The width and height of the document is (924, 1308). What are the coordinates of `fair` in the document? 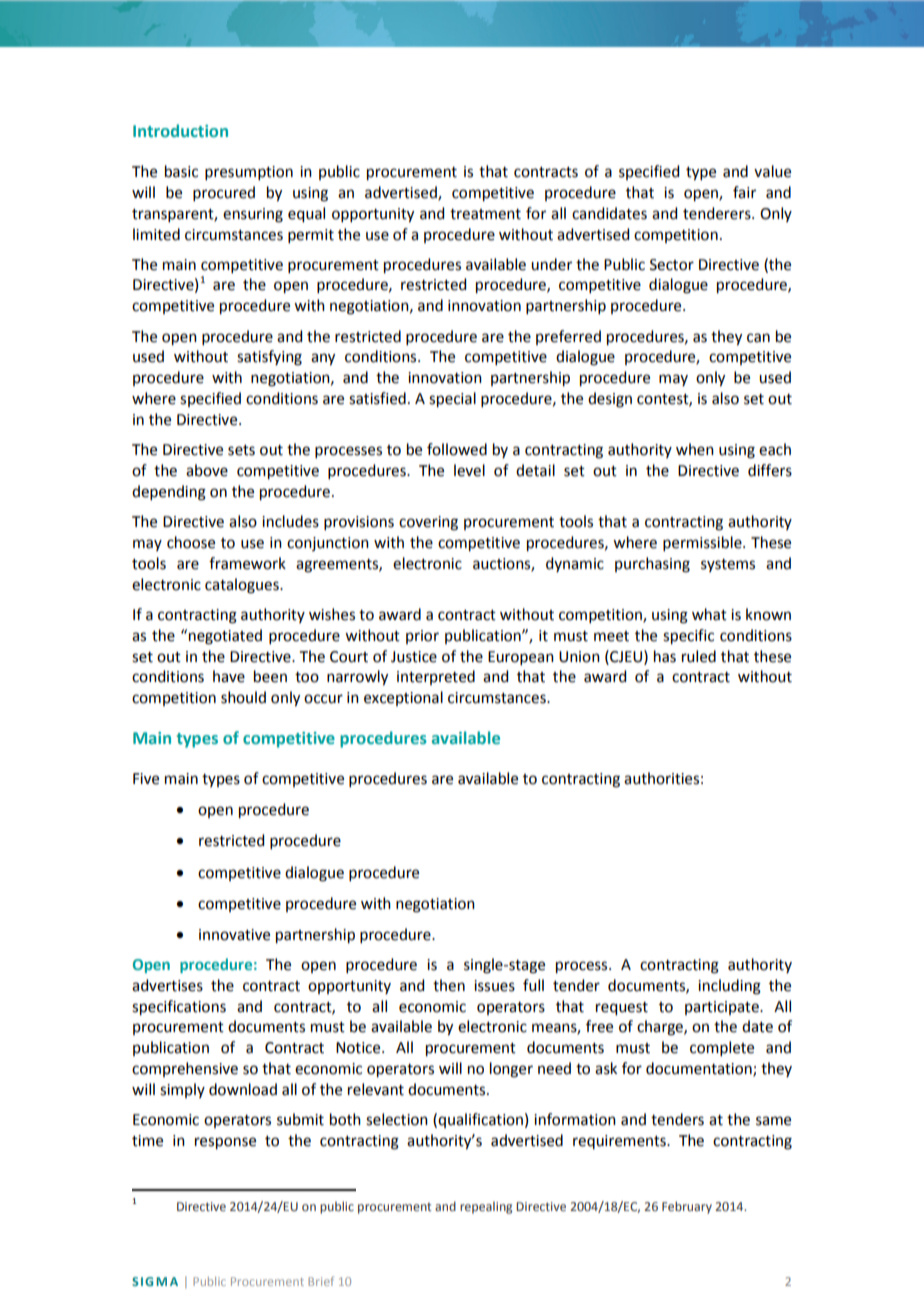 It's located at (744, 192).
